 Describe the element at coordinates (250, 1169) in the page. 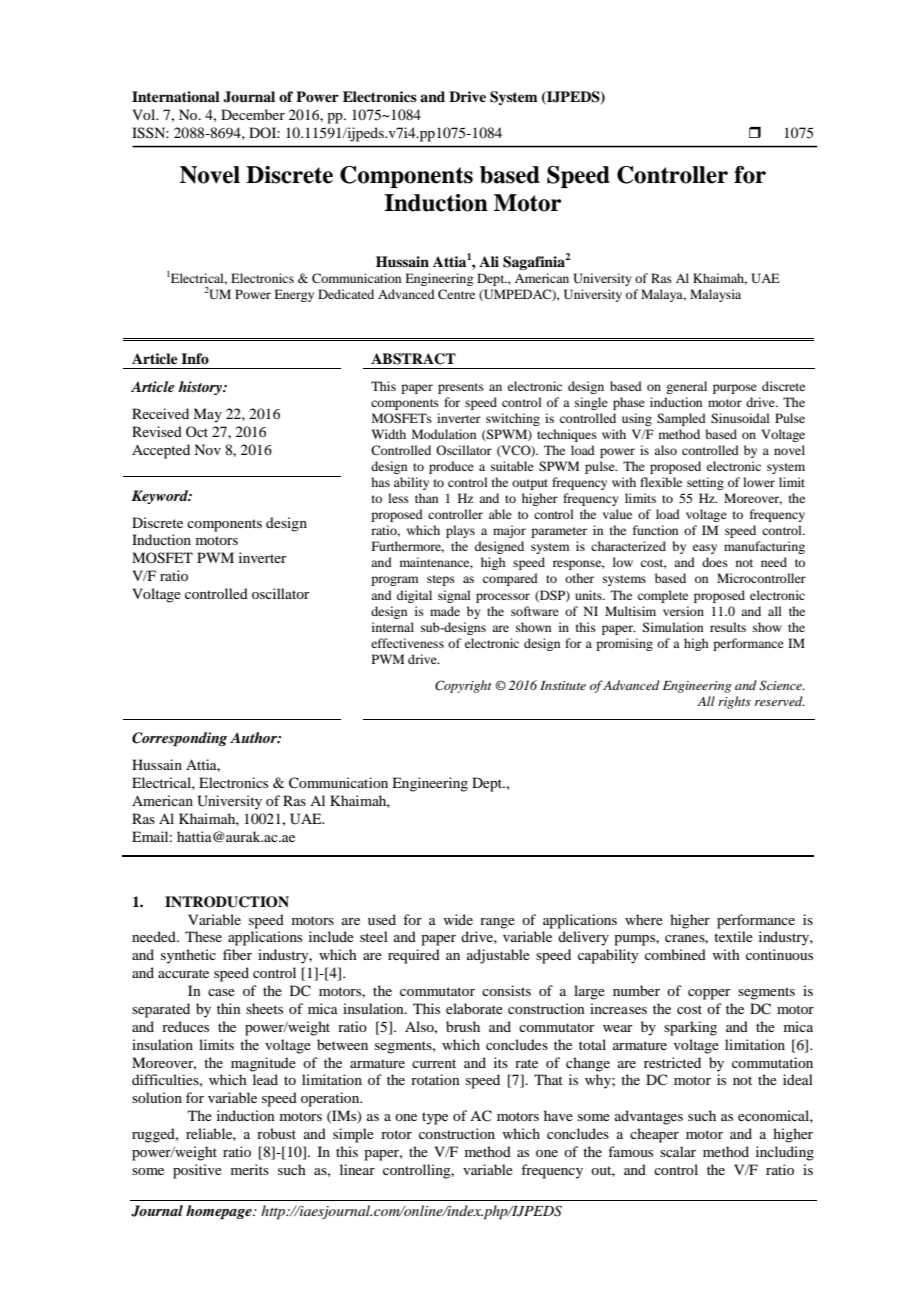

I see `merits` at that location.
